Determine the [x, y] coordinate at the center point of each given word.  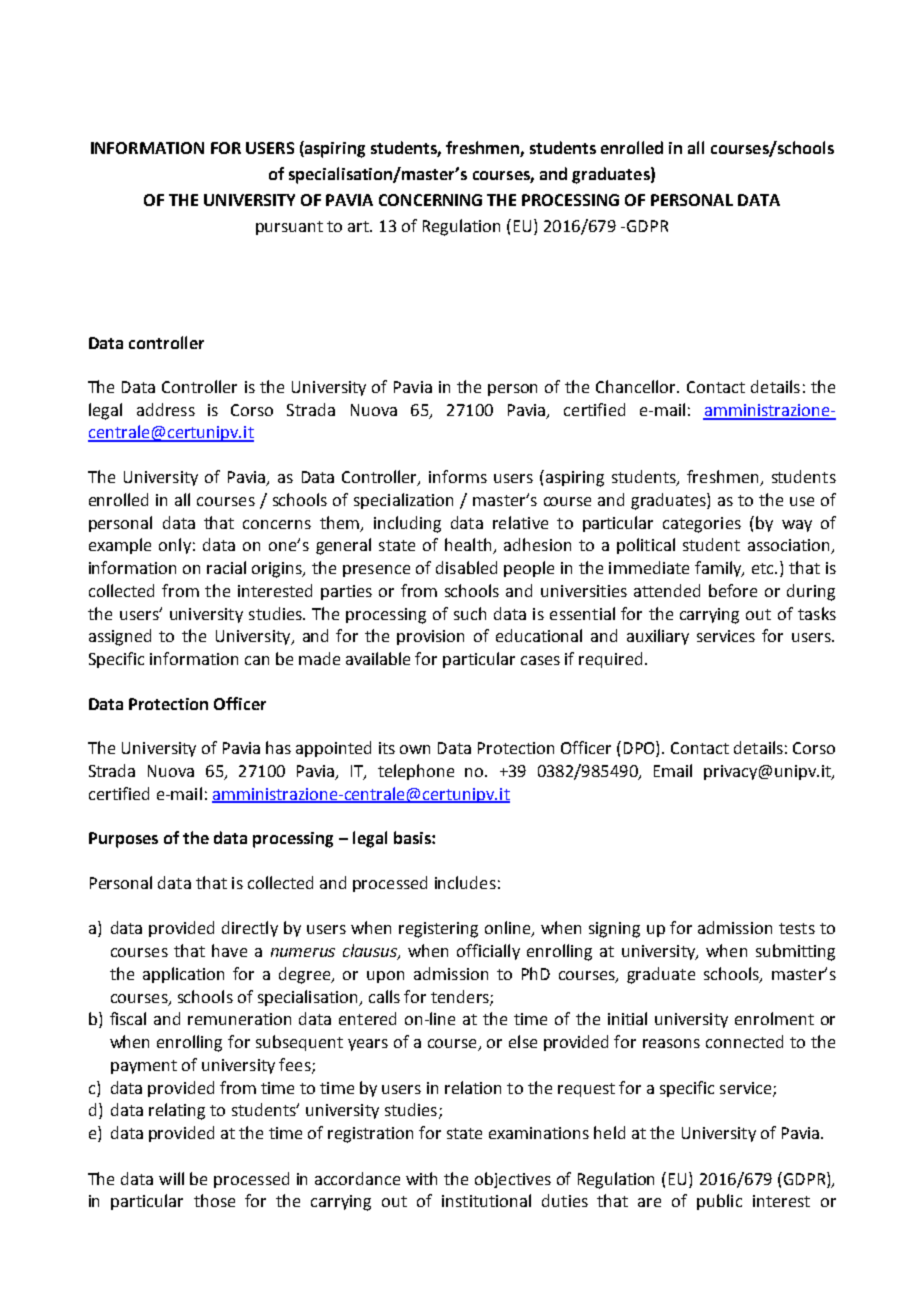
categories [702, 525]
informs [458, 476]
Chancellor [637, 386]
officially [488, 952]
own [415, 749]
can [257, 660]
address [166, 409]
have [229, 950]
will [171, 1178]
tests [797, 928]
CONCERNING [430, 200]
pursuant [289, 228]
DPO [640, 749]
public [719, 1202]
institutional [486, 1200]
